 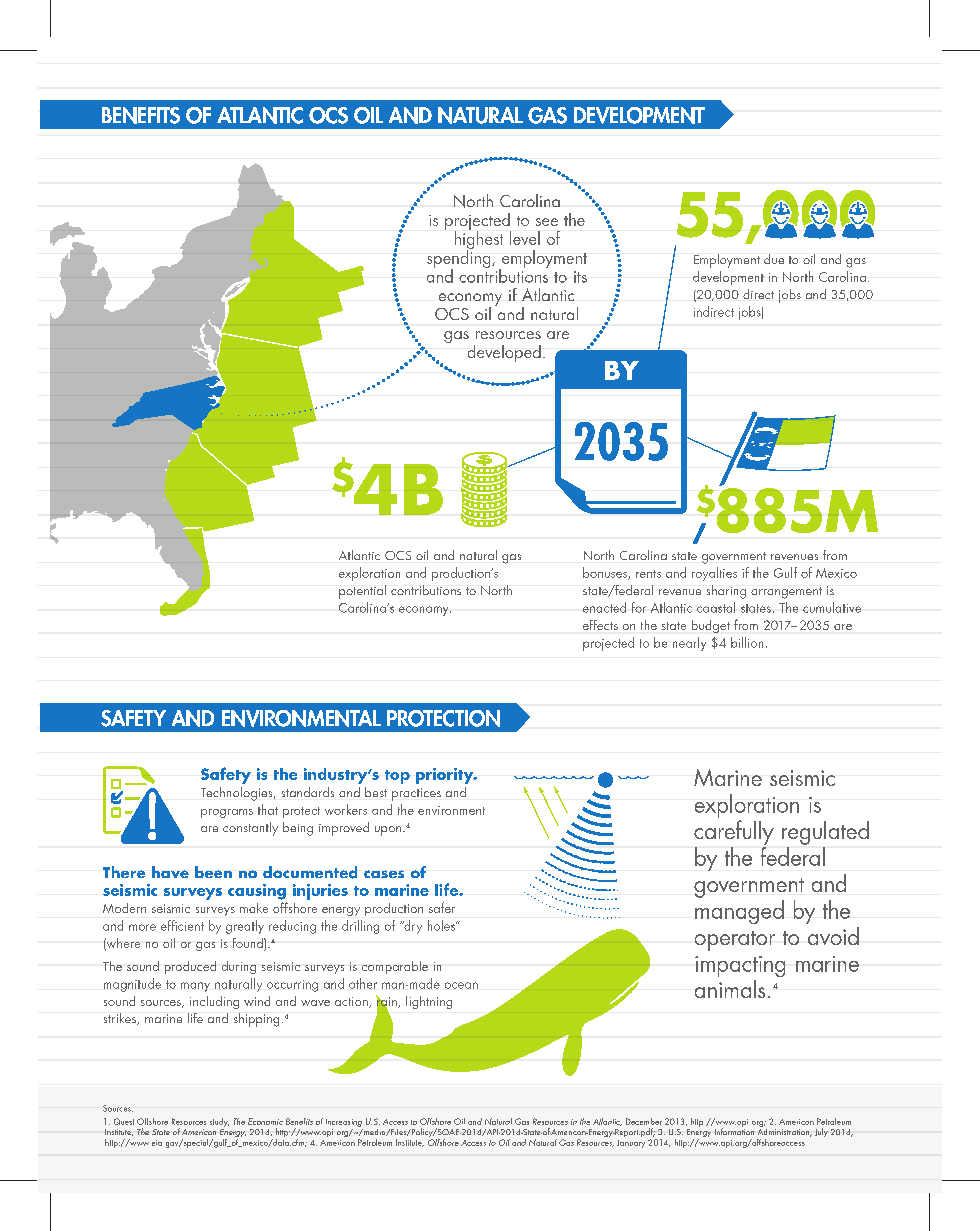 I want to click on royalties, so click(x=714, y=574).
